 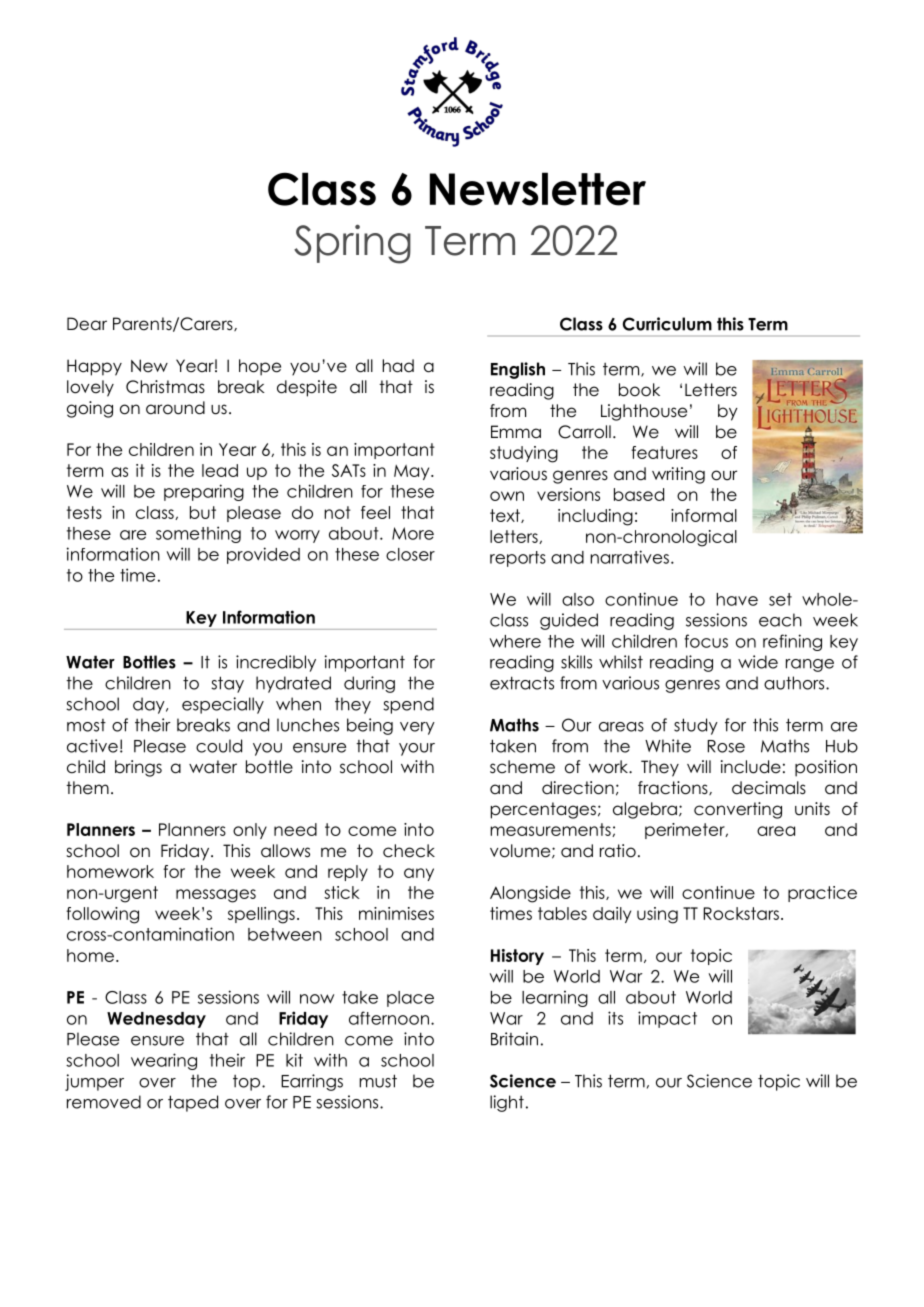 What do you see at coordinates (410, 554) in the screenshot?
I see `closer` at bounding box center [410, 554].
